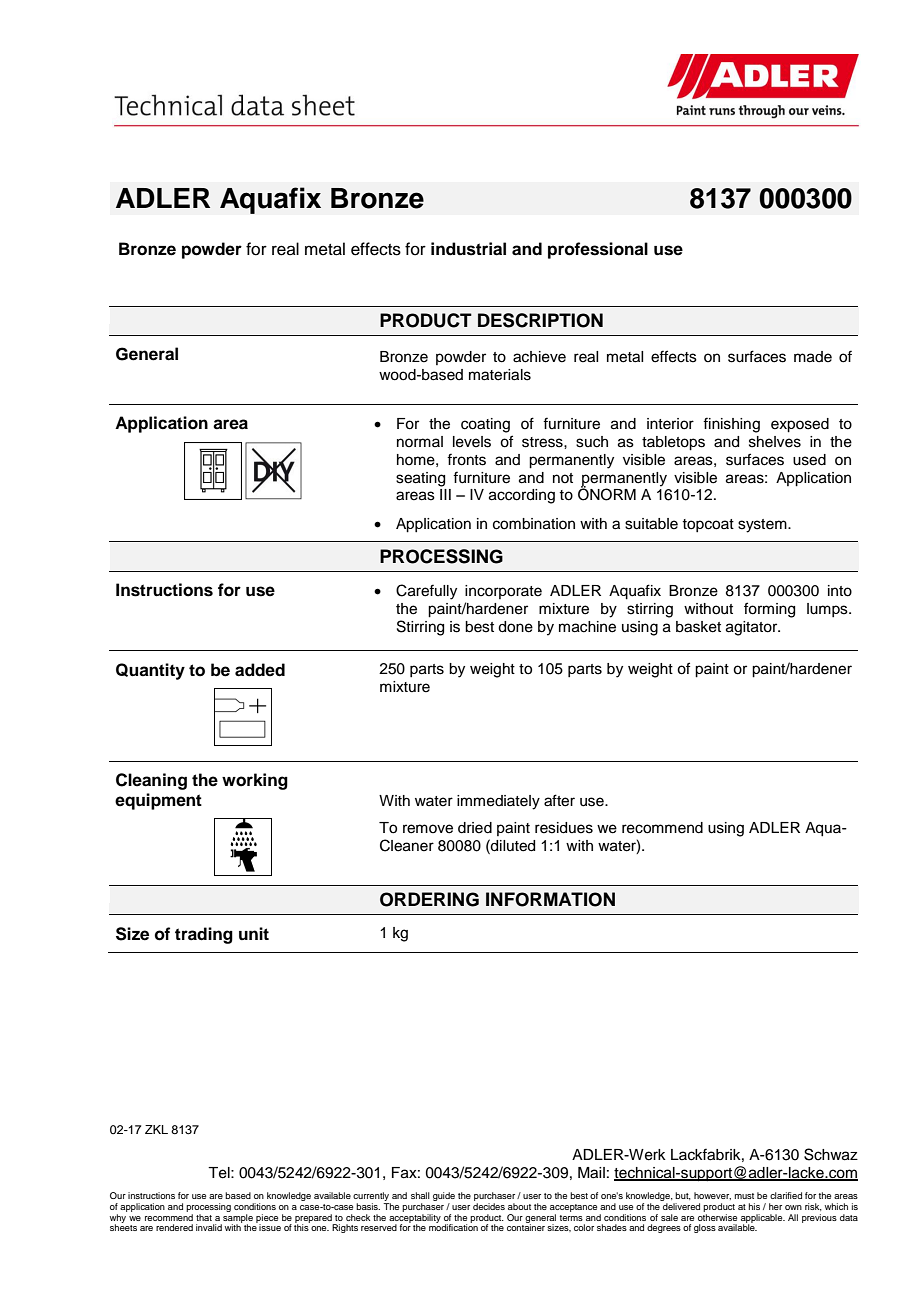 The width and height of the document is (924, 1308). I want to click on made, so click(813, 357).
